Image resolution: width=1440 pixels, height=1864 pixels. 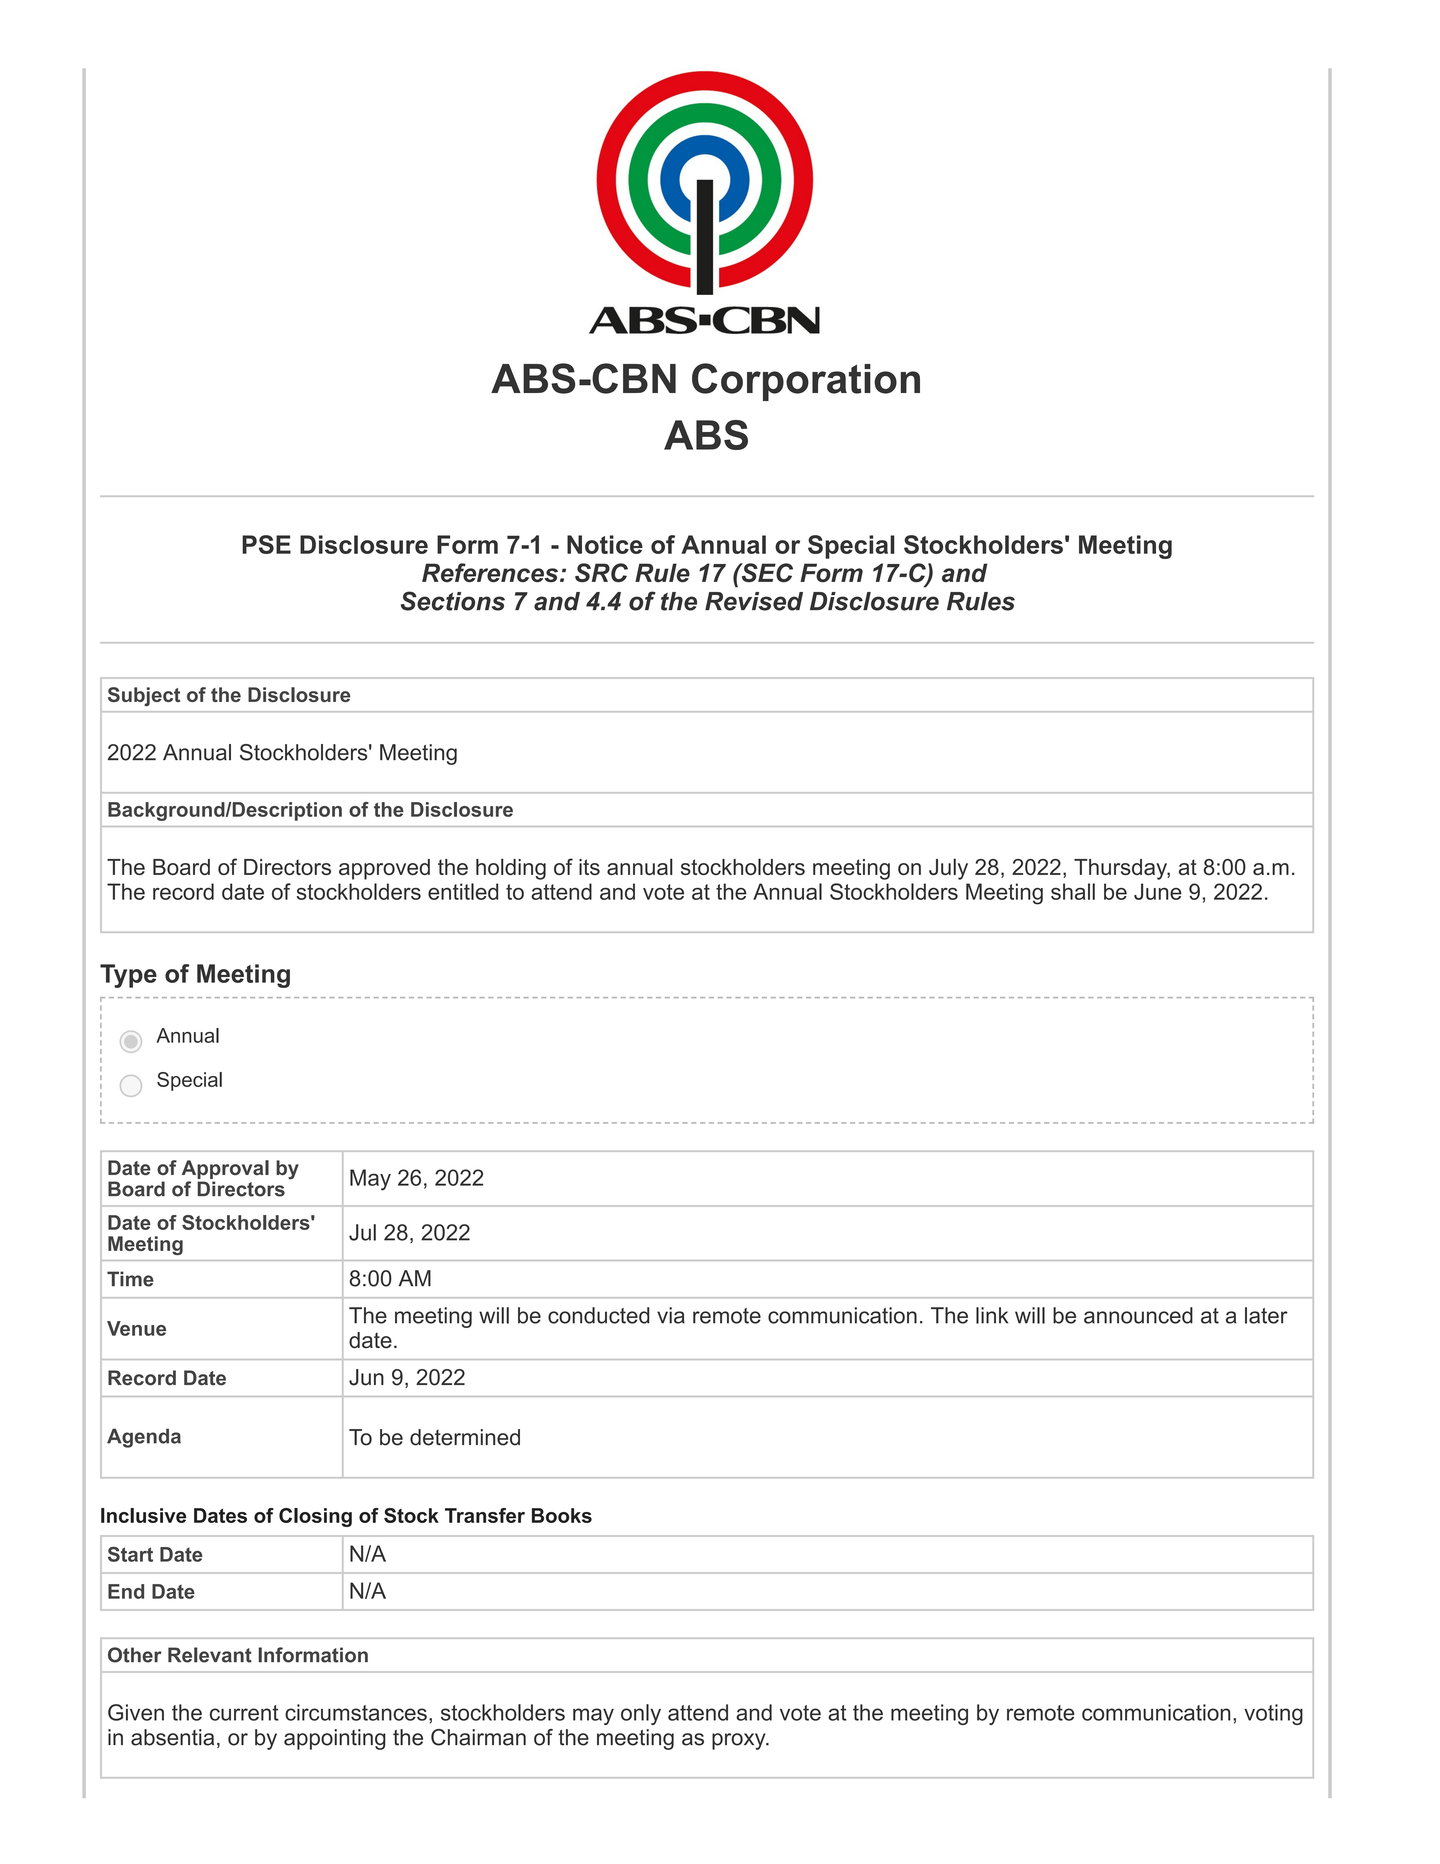 What do you see at coordinates (589, 867) in the screenshot?
I see `its` at bounding box center [589, 867].
